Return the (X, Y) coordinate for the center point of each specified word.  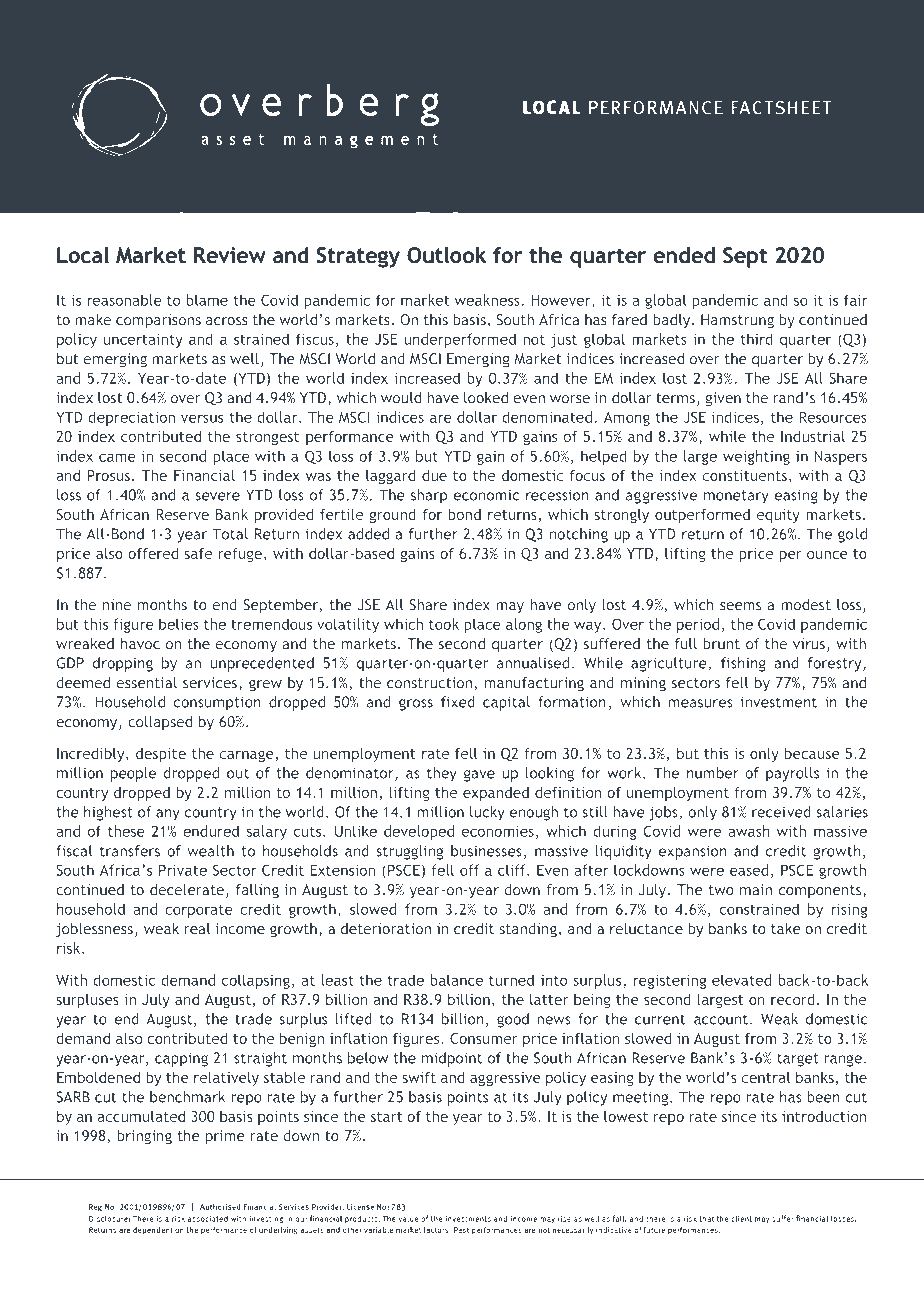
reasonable (124, 300)
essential (147, 683)
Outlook (446, 255)
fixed (458, 702)
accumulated (141, 1116)
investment (779, 702)
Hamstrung (737, 321)
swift (419, 1077)
